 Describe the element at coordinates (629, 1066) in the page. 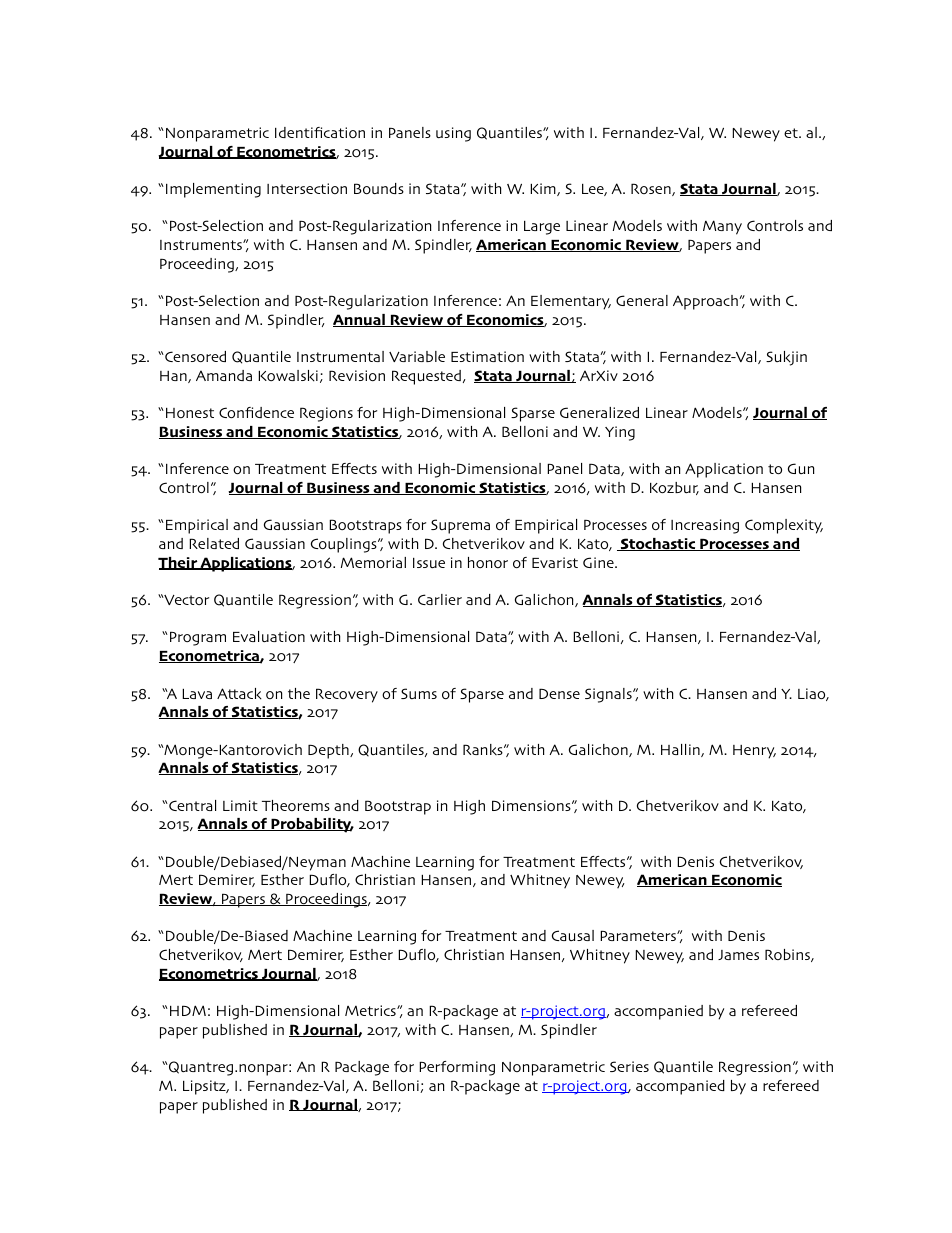

I see `Series` at that location.
